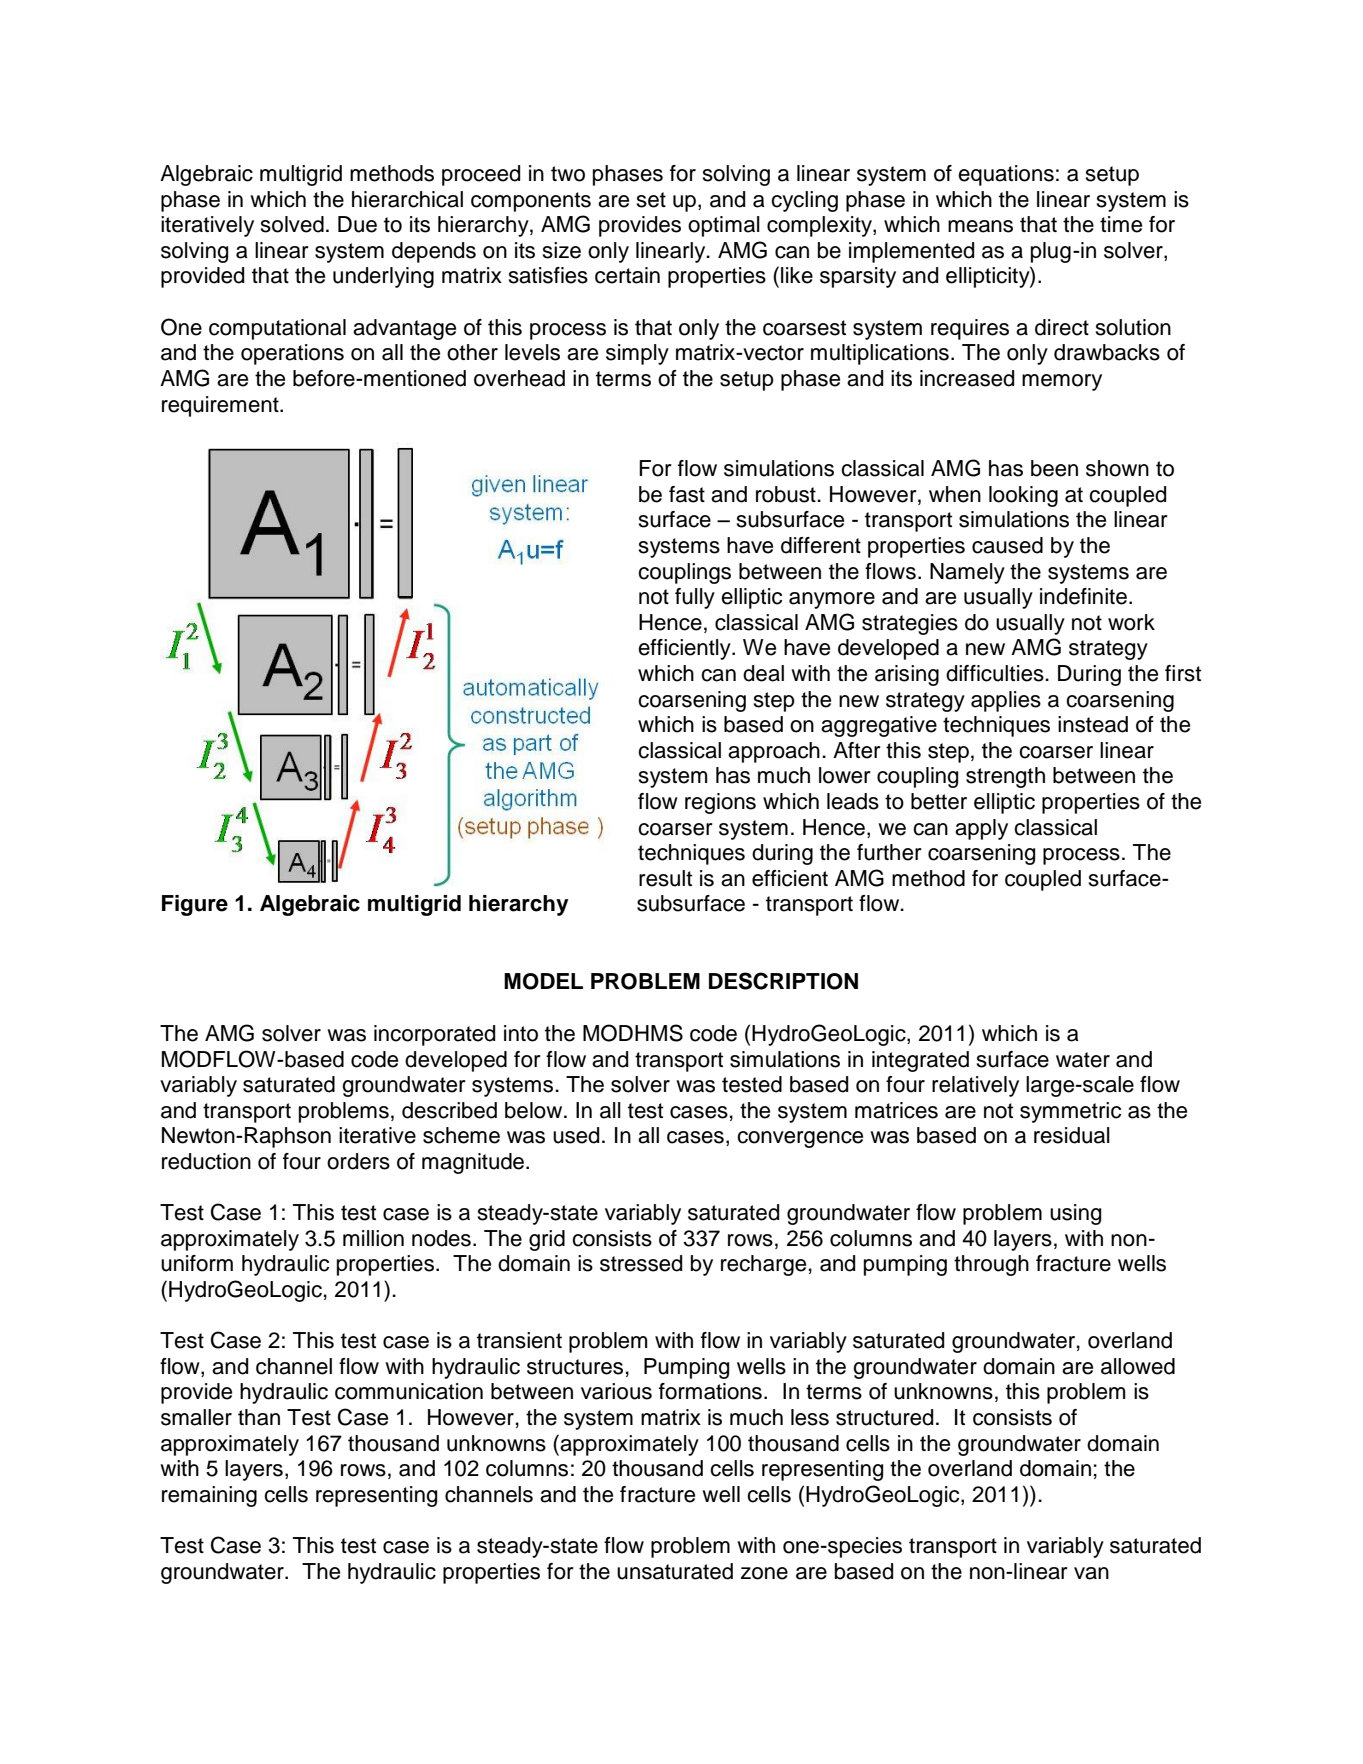  Describe the element at coordinates (209, 1496) in the image. I see `remaining` at that location.
